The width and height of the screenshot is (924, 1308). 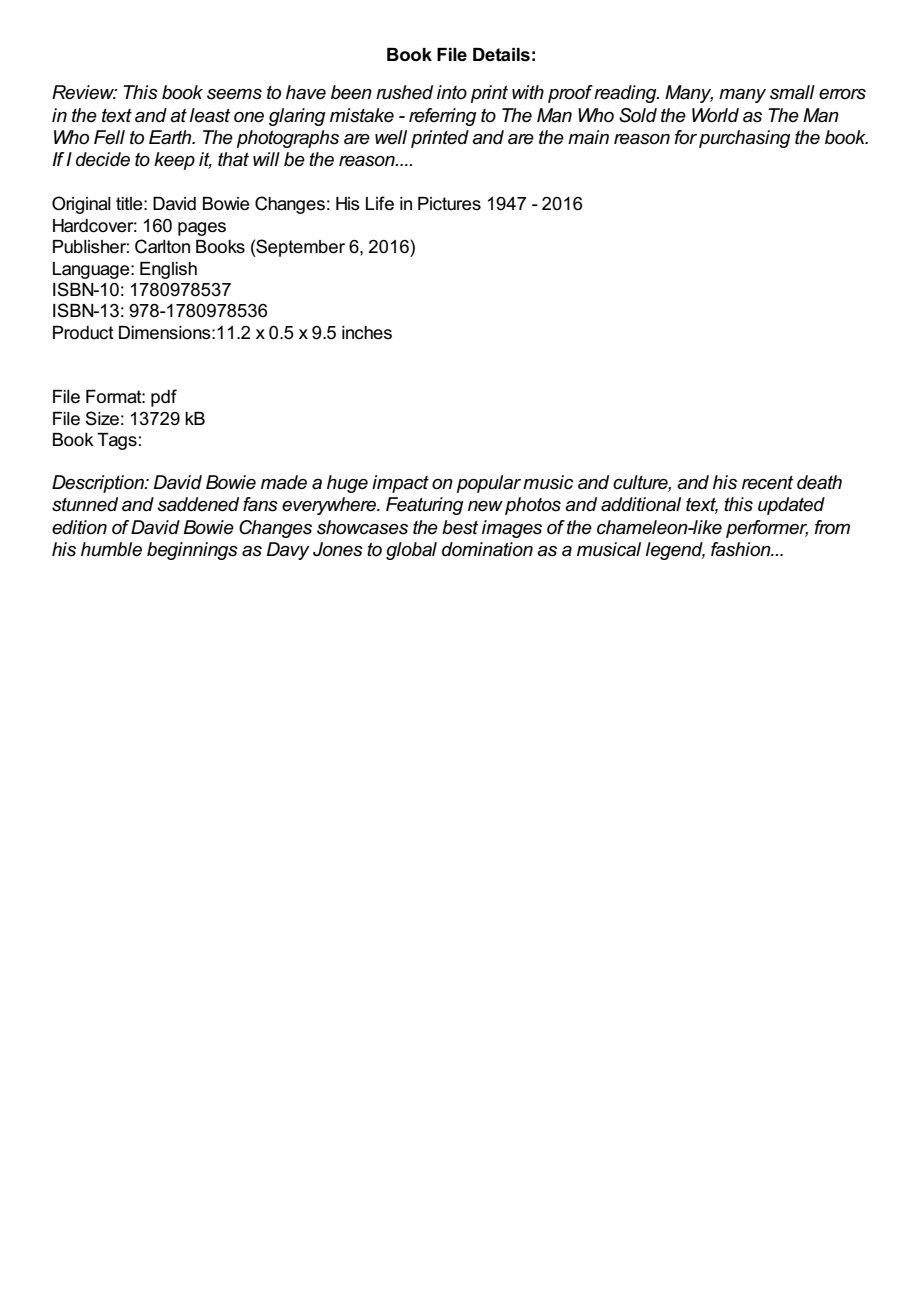 What do you see at coordinates (792, 92) in the screenshot?
I see `small` at bounding box center [792, 92].
